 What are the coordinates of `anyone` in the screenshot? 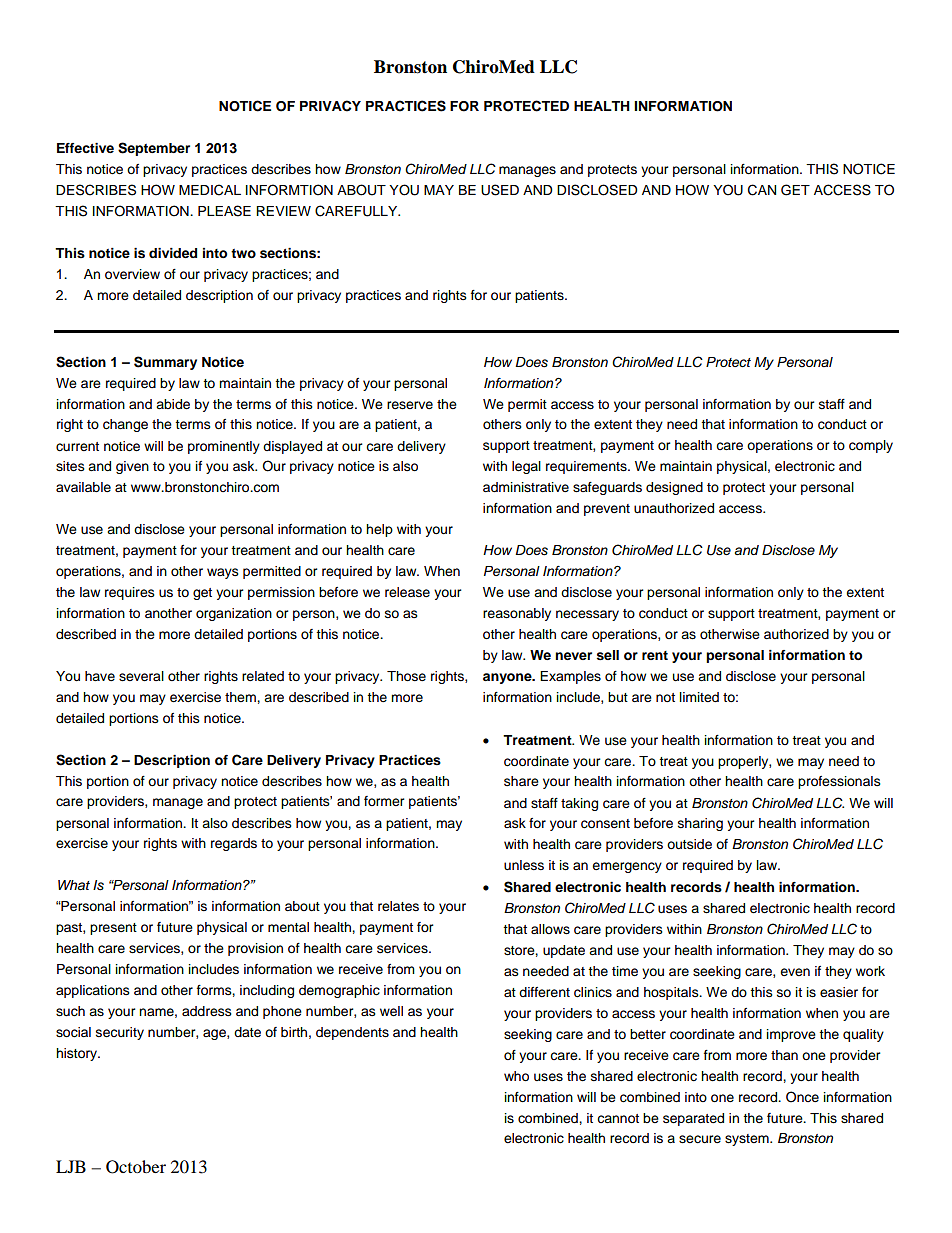 It's located at (508, 678).
